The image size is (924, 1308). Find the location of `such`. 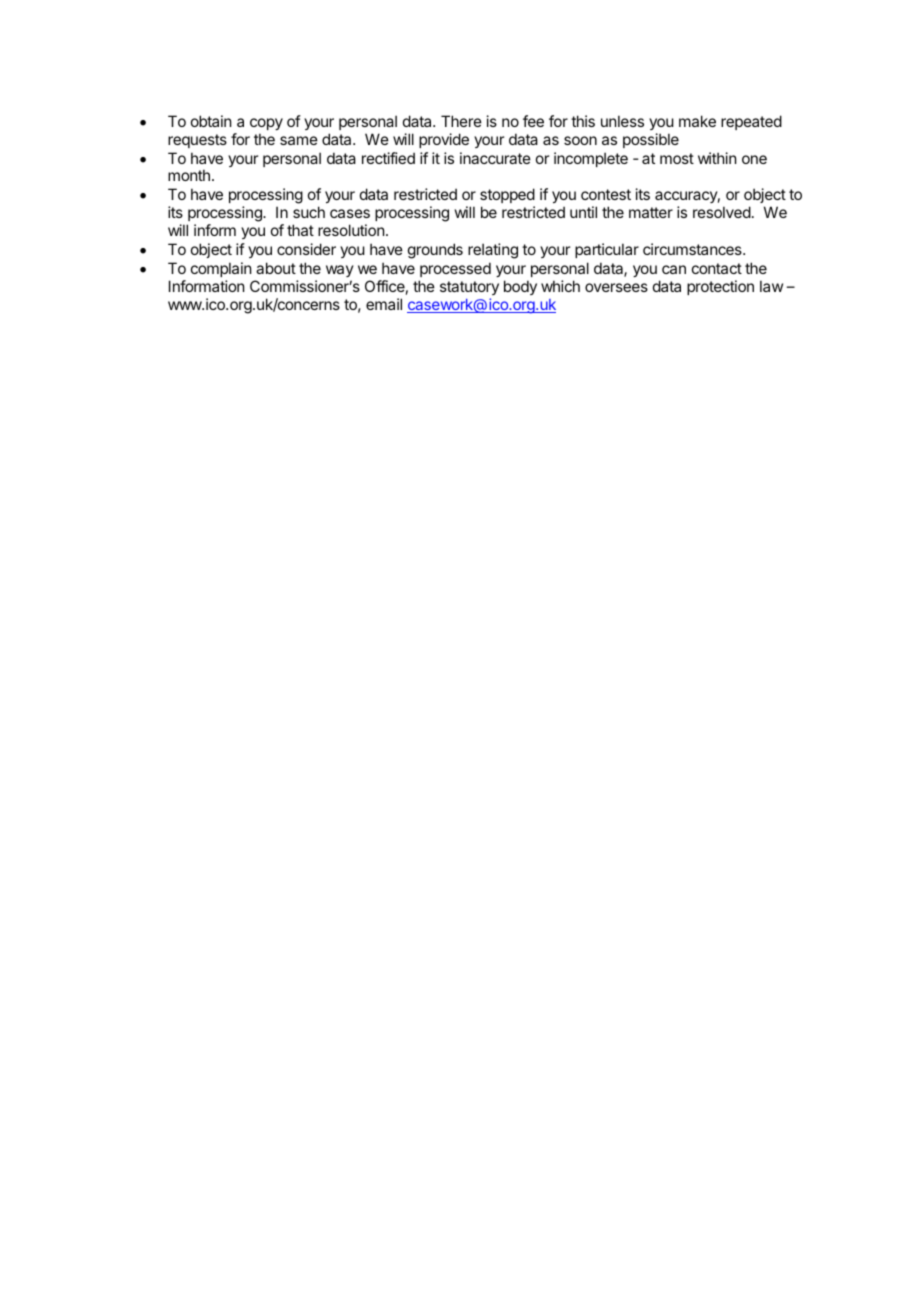

such is located at coordinates (309, 212).
